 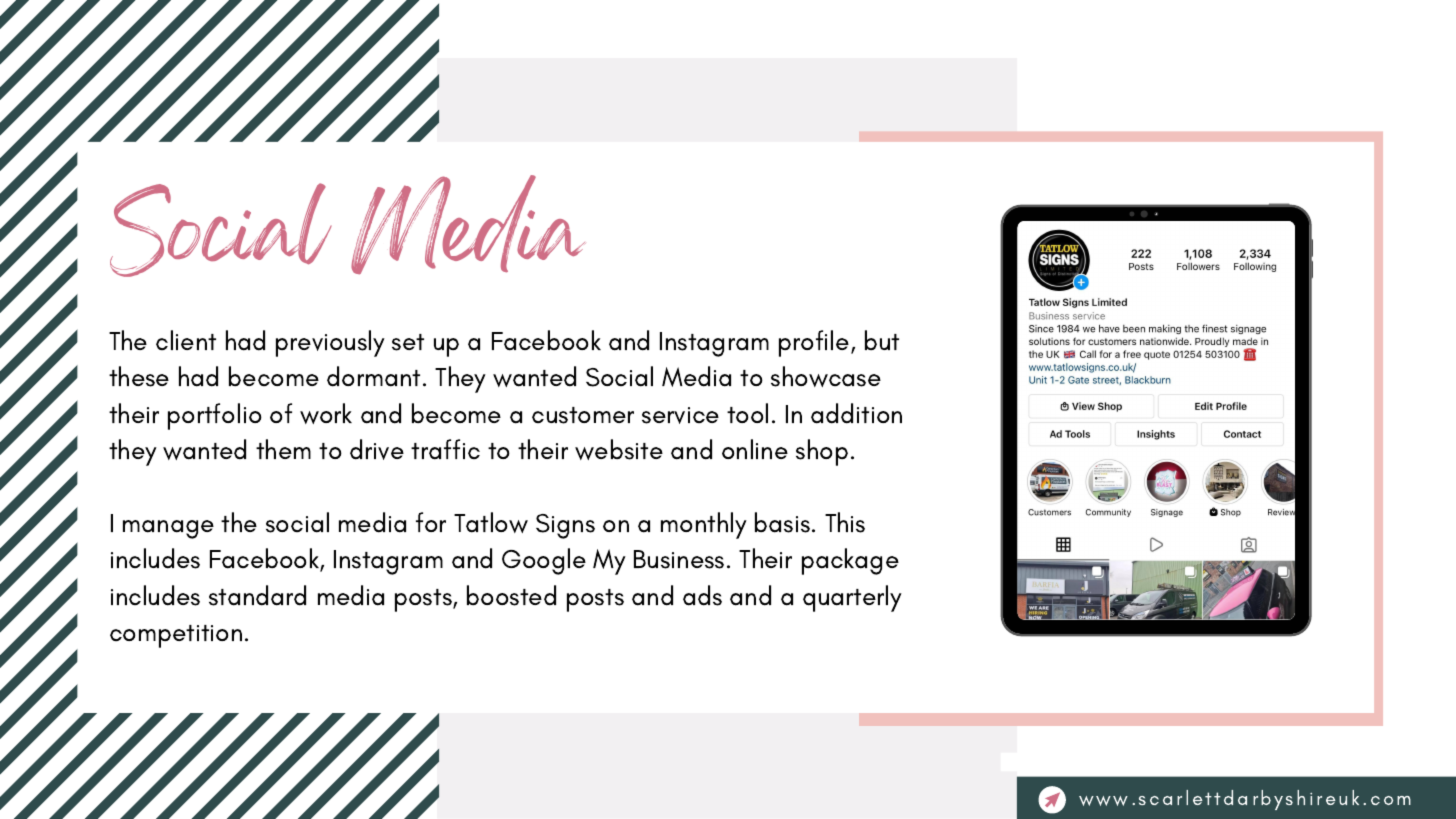 What do you see at coordinates (852, 598) in the page?
I see `quarterly` at bounding box center [852, 598].
